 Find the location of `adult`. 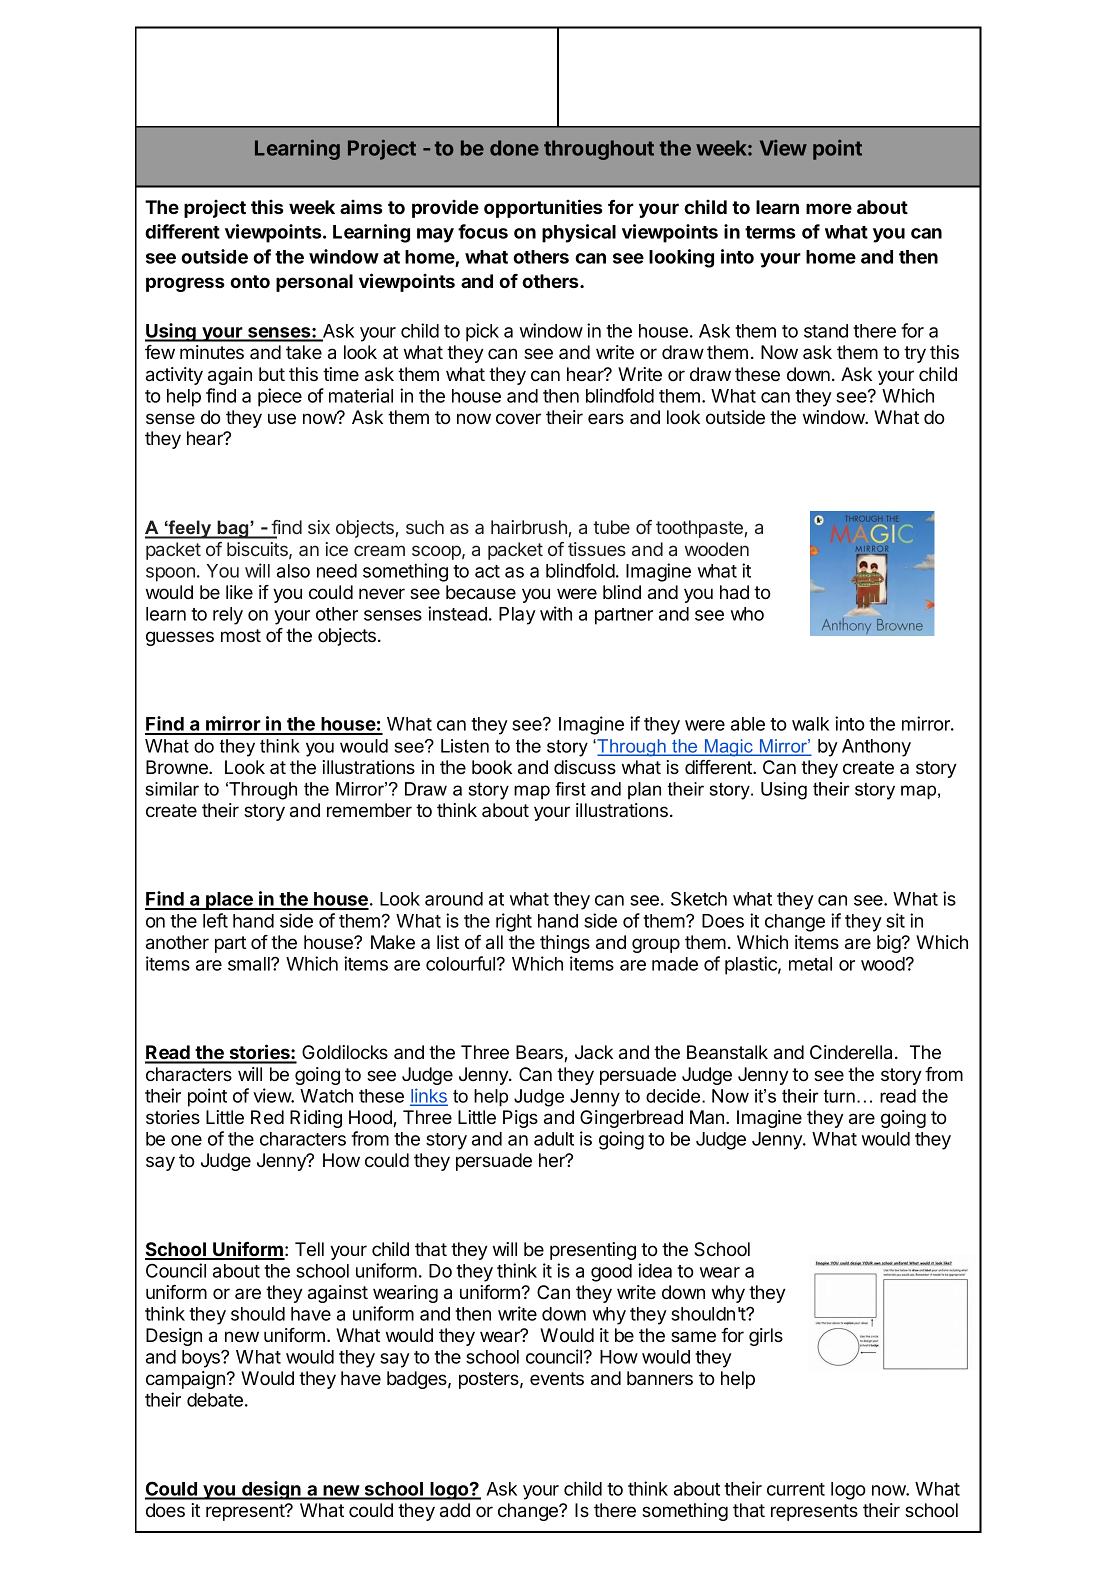

adult is located at coordinates (554, 1139).
